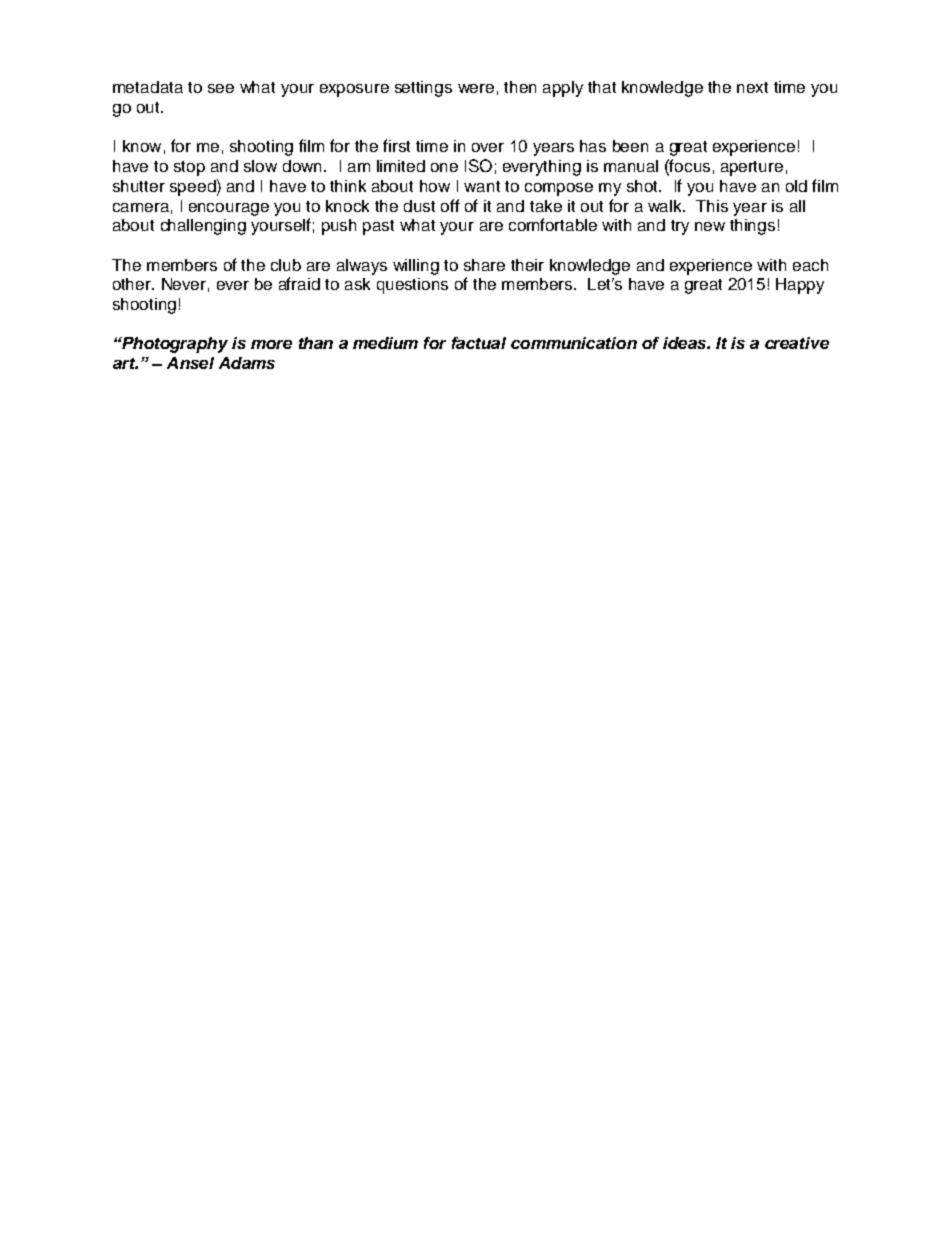  Describe the element at coordinates (752, 87) in the page. I see `next` at that location.
